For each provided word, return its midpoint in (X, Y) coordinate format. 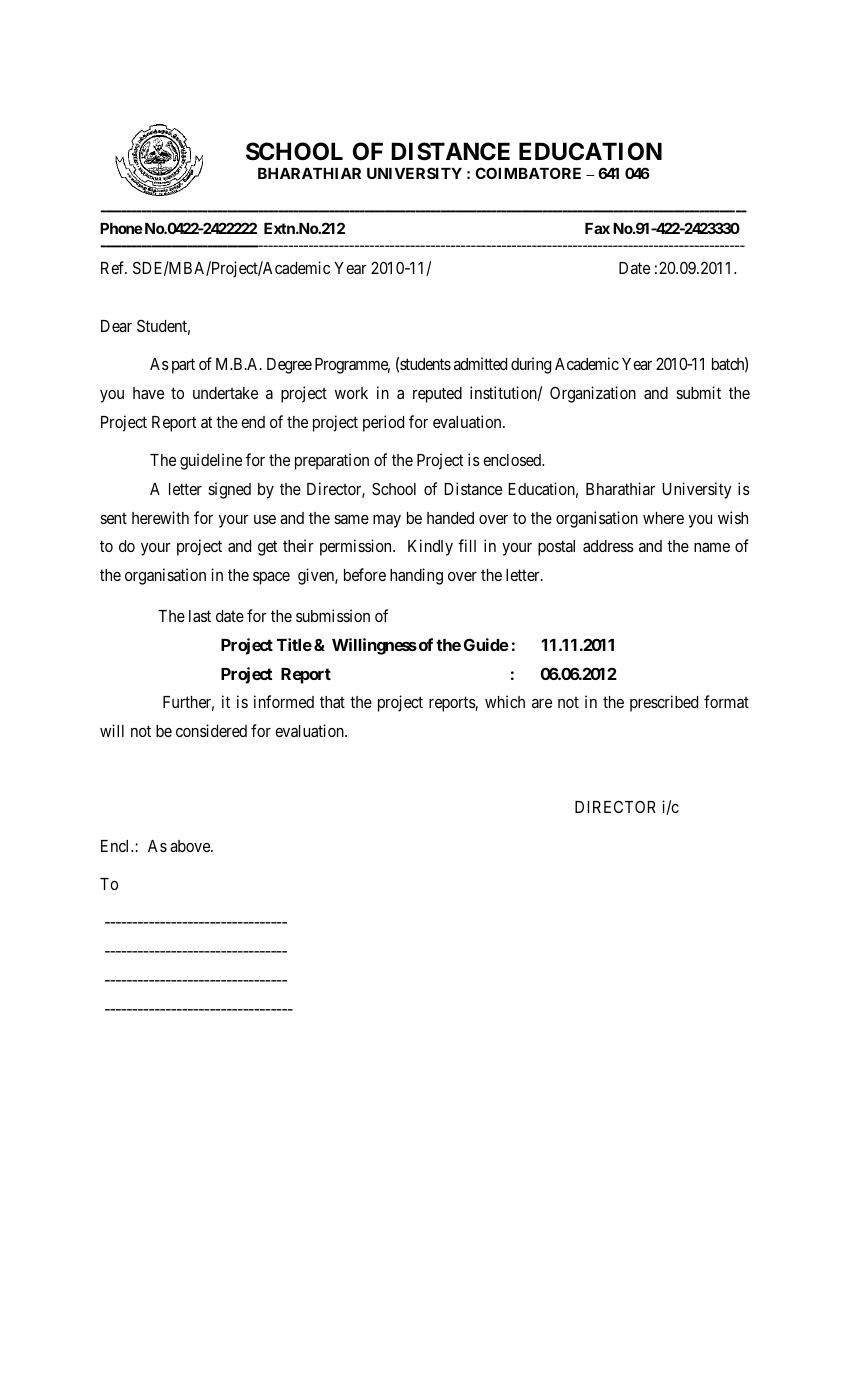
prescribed (664, 703)
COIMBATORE (528, 173)
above (191, 846)
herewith (160, 517)
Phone (121, 228)
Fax (597, 228)
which (505, 701)
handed (450, 518)
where (663, 518)
